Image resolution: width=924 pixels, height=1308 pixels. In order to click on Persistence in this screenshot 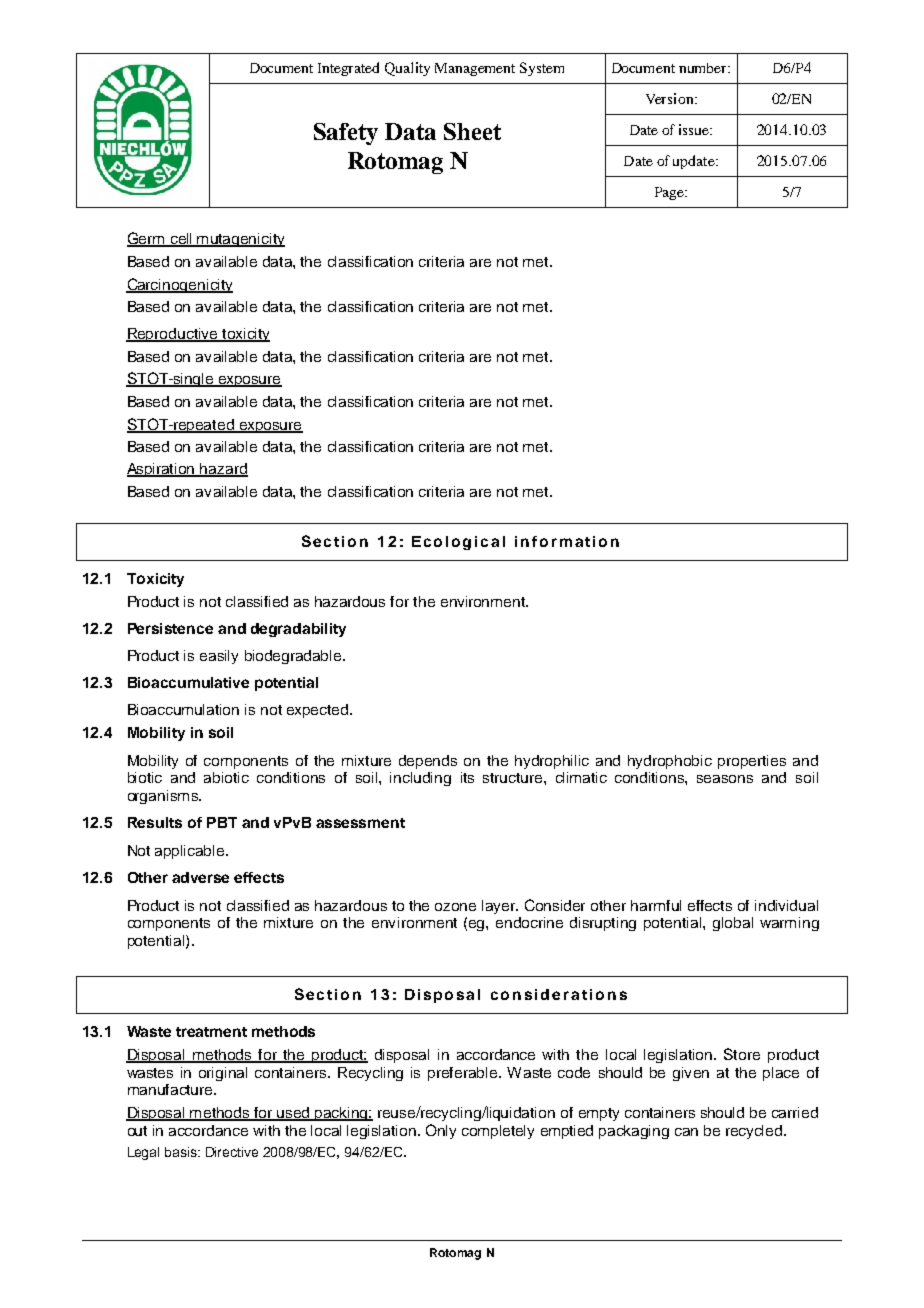, I will do `click(170, 628)`.
